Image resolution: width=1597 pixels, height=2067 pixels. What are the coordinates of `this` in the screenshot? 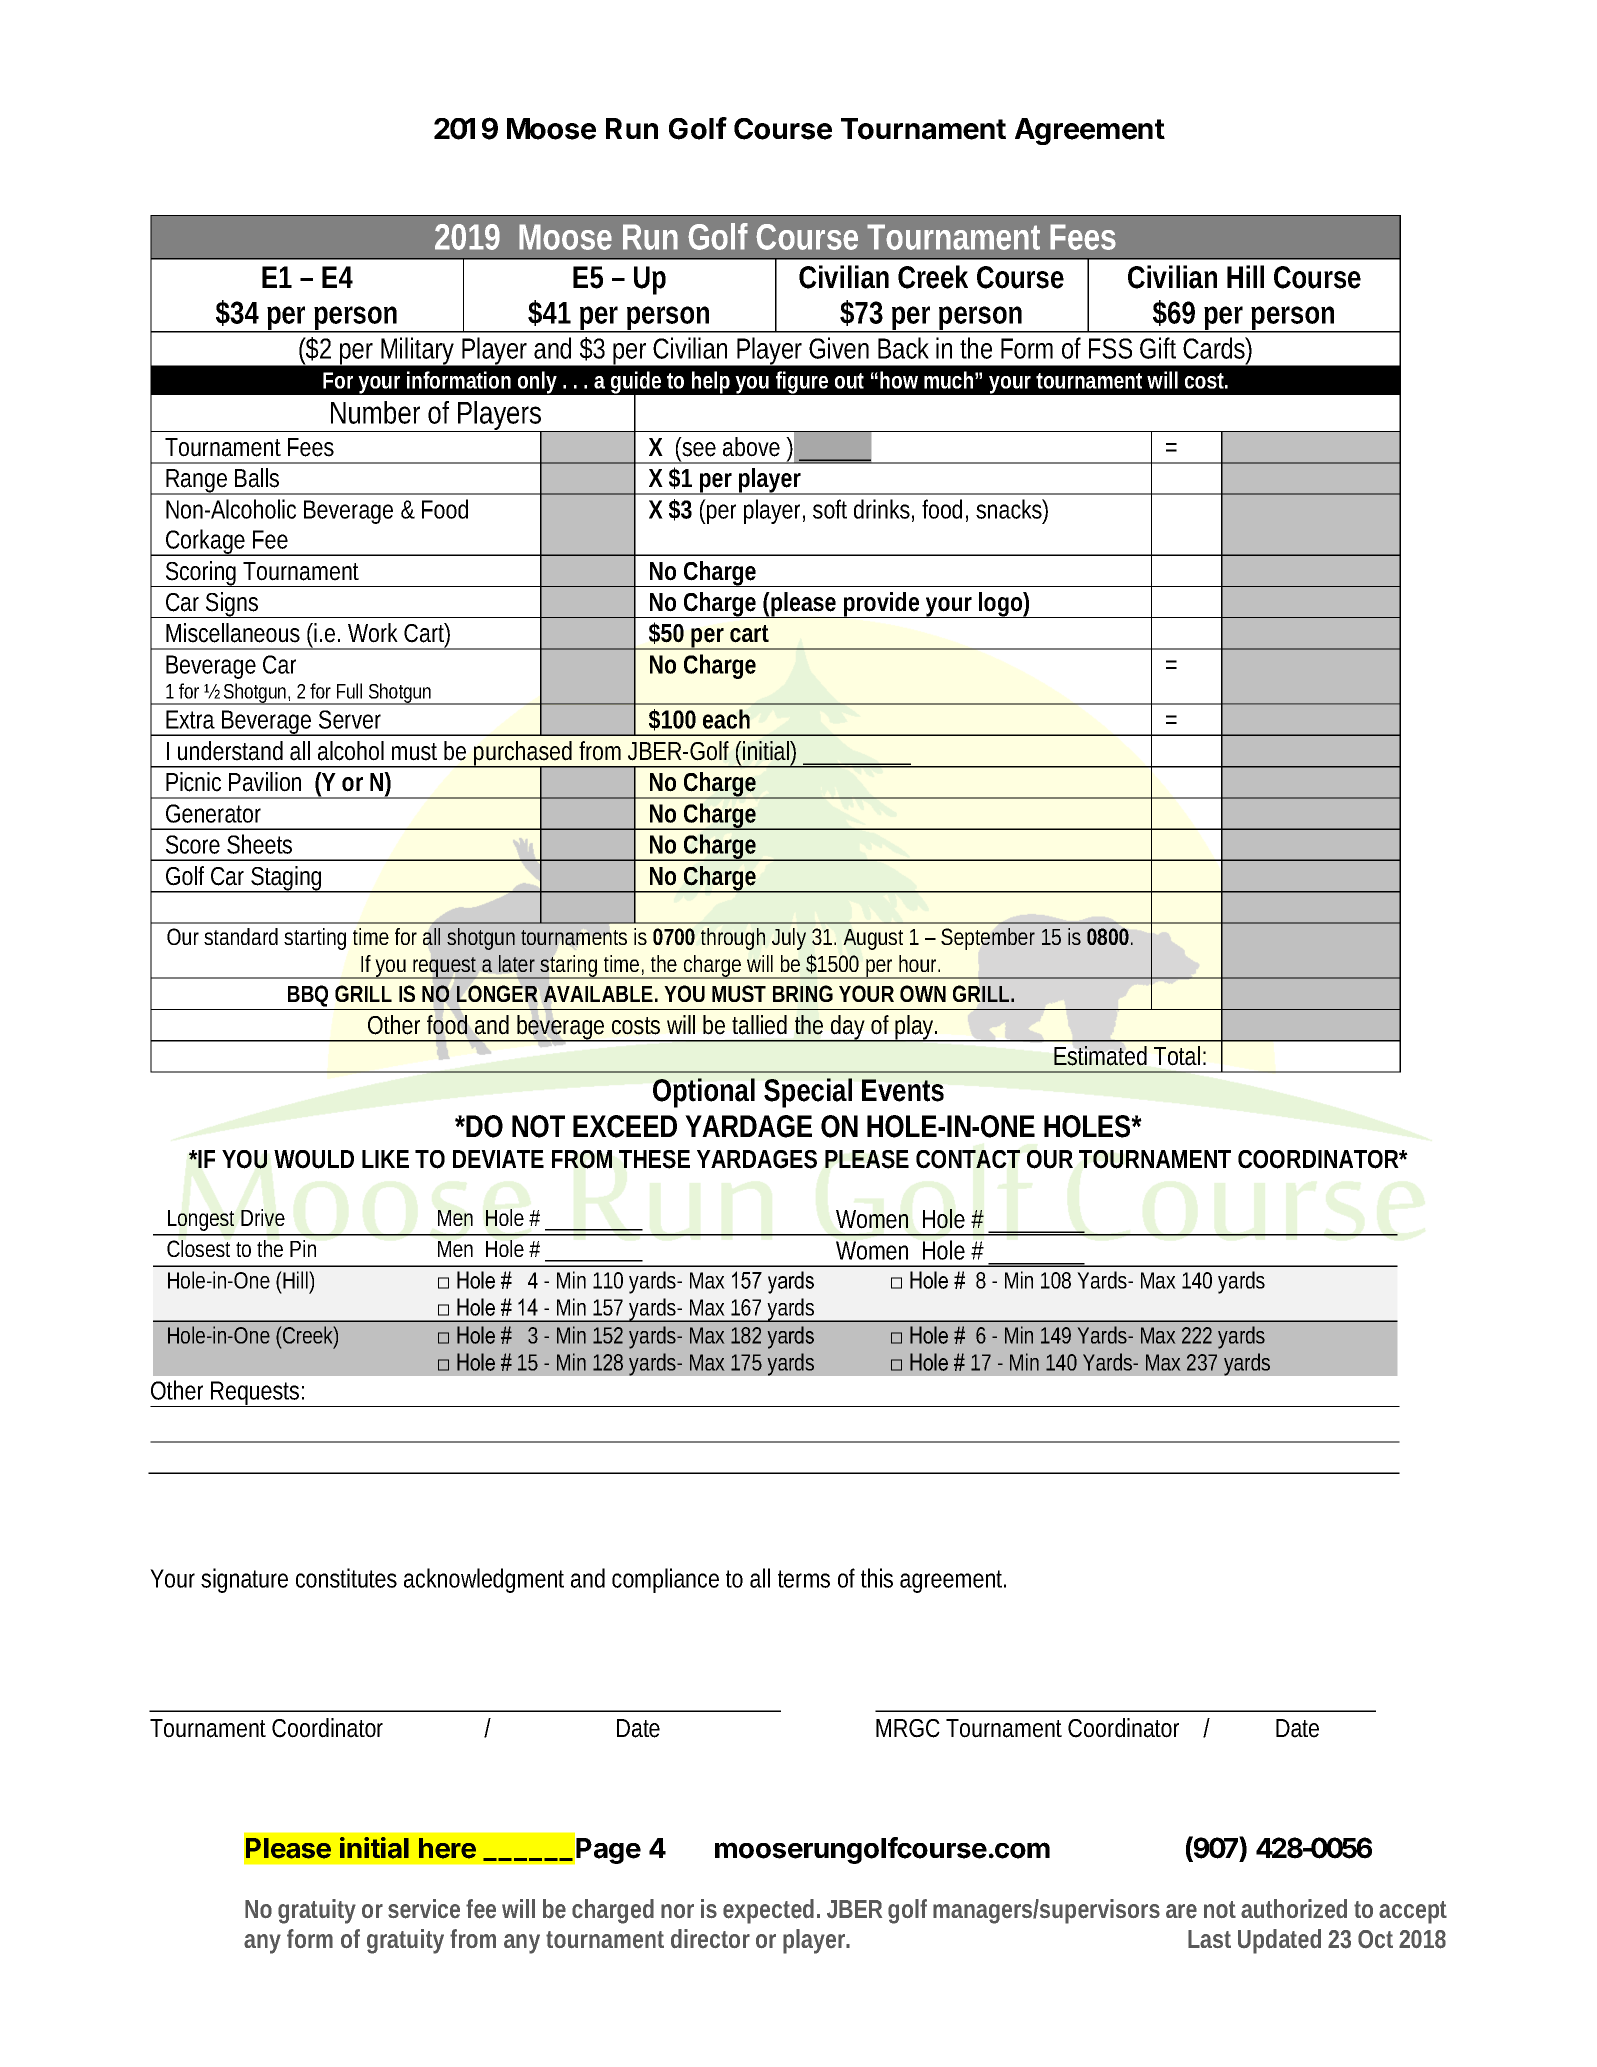 It's located at (877, 1578).
